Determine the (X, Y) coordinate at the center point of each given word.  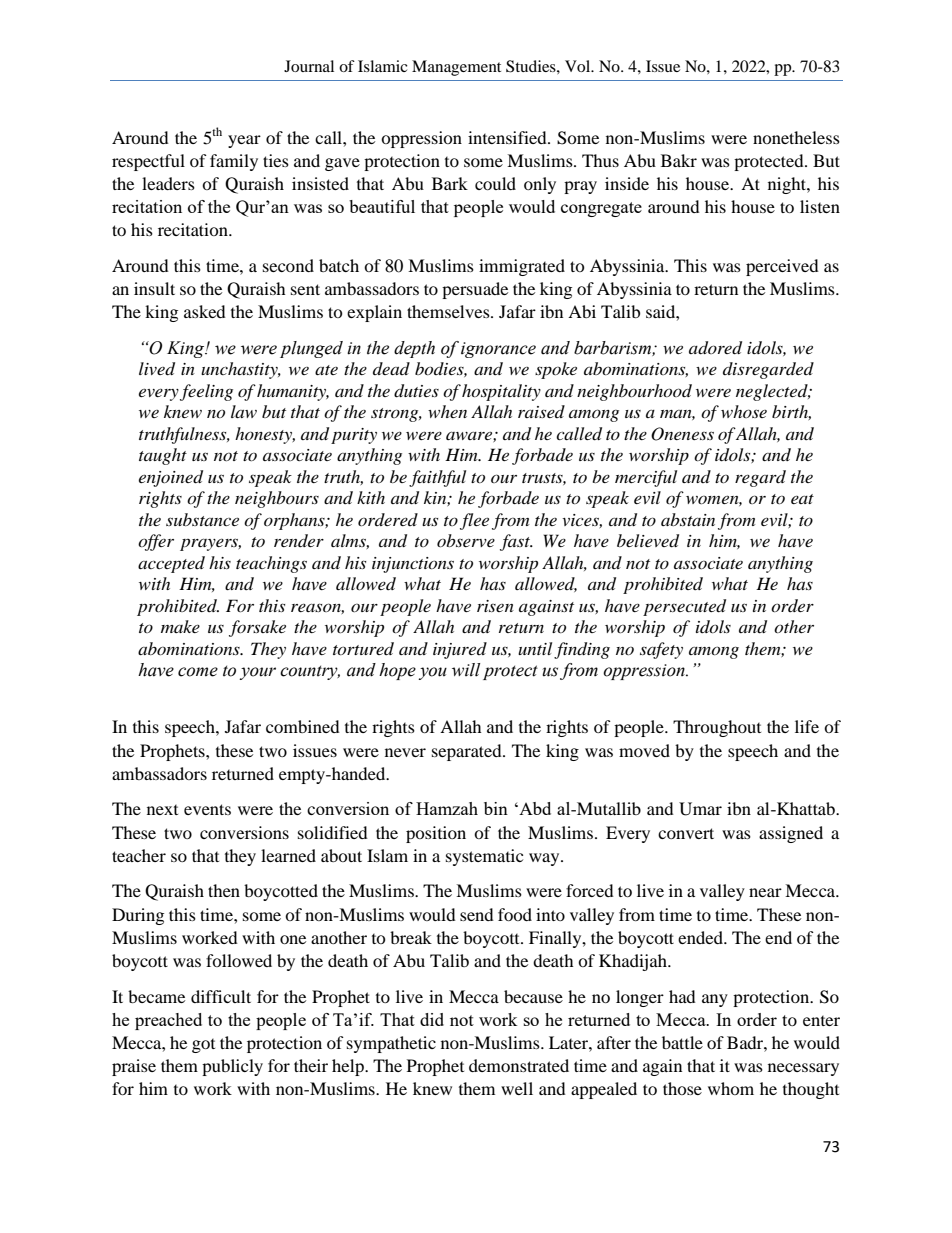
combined (303, 726)
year (244, 141)
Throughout (717, 728)
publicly (232, 1067)
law (244, 411)
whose (744, 411)
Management (456, 68)
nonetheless (796, 137)
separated (468, 752)
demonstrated (519, 1065)
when (447, 411)
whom (731, 1088)
